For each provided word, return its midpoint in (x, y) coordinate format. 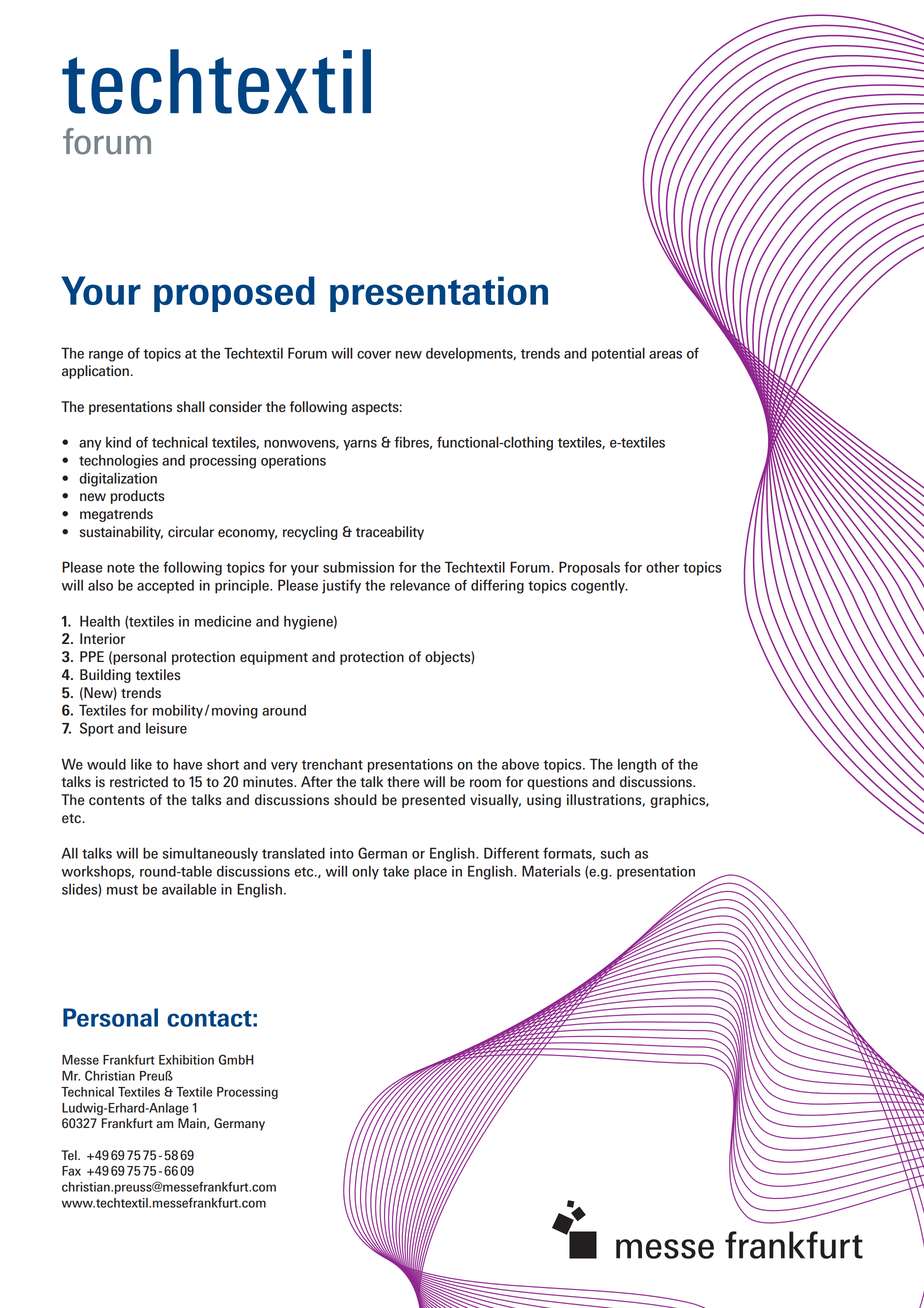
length (637, 766)
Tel (70, 1155)
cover (374, 355)
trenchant (332, 764)
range (106, 356)
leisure (166, 728)
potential (618, 354)
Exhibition (186, 1060)
